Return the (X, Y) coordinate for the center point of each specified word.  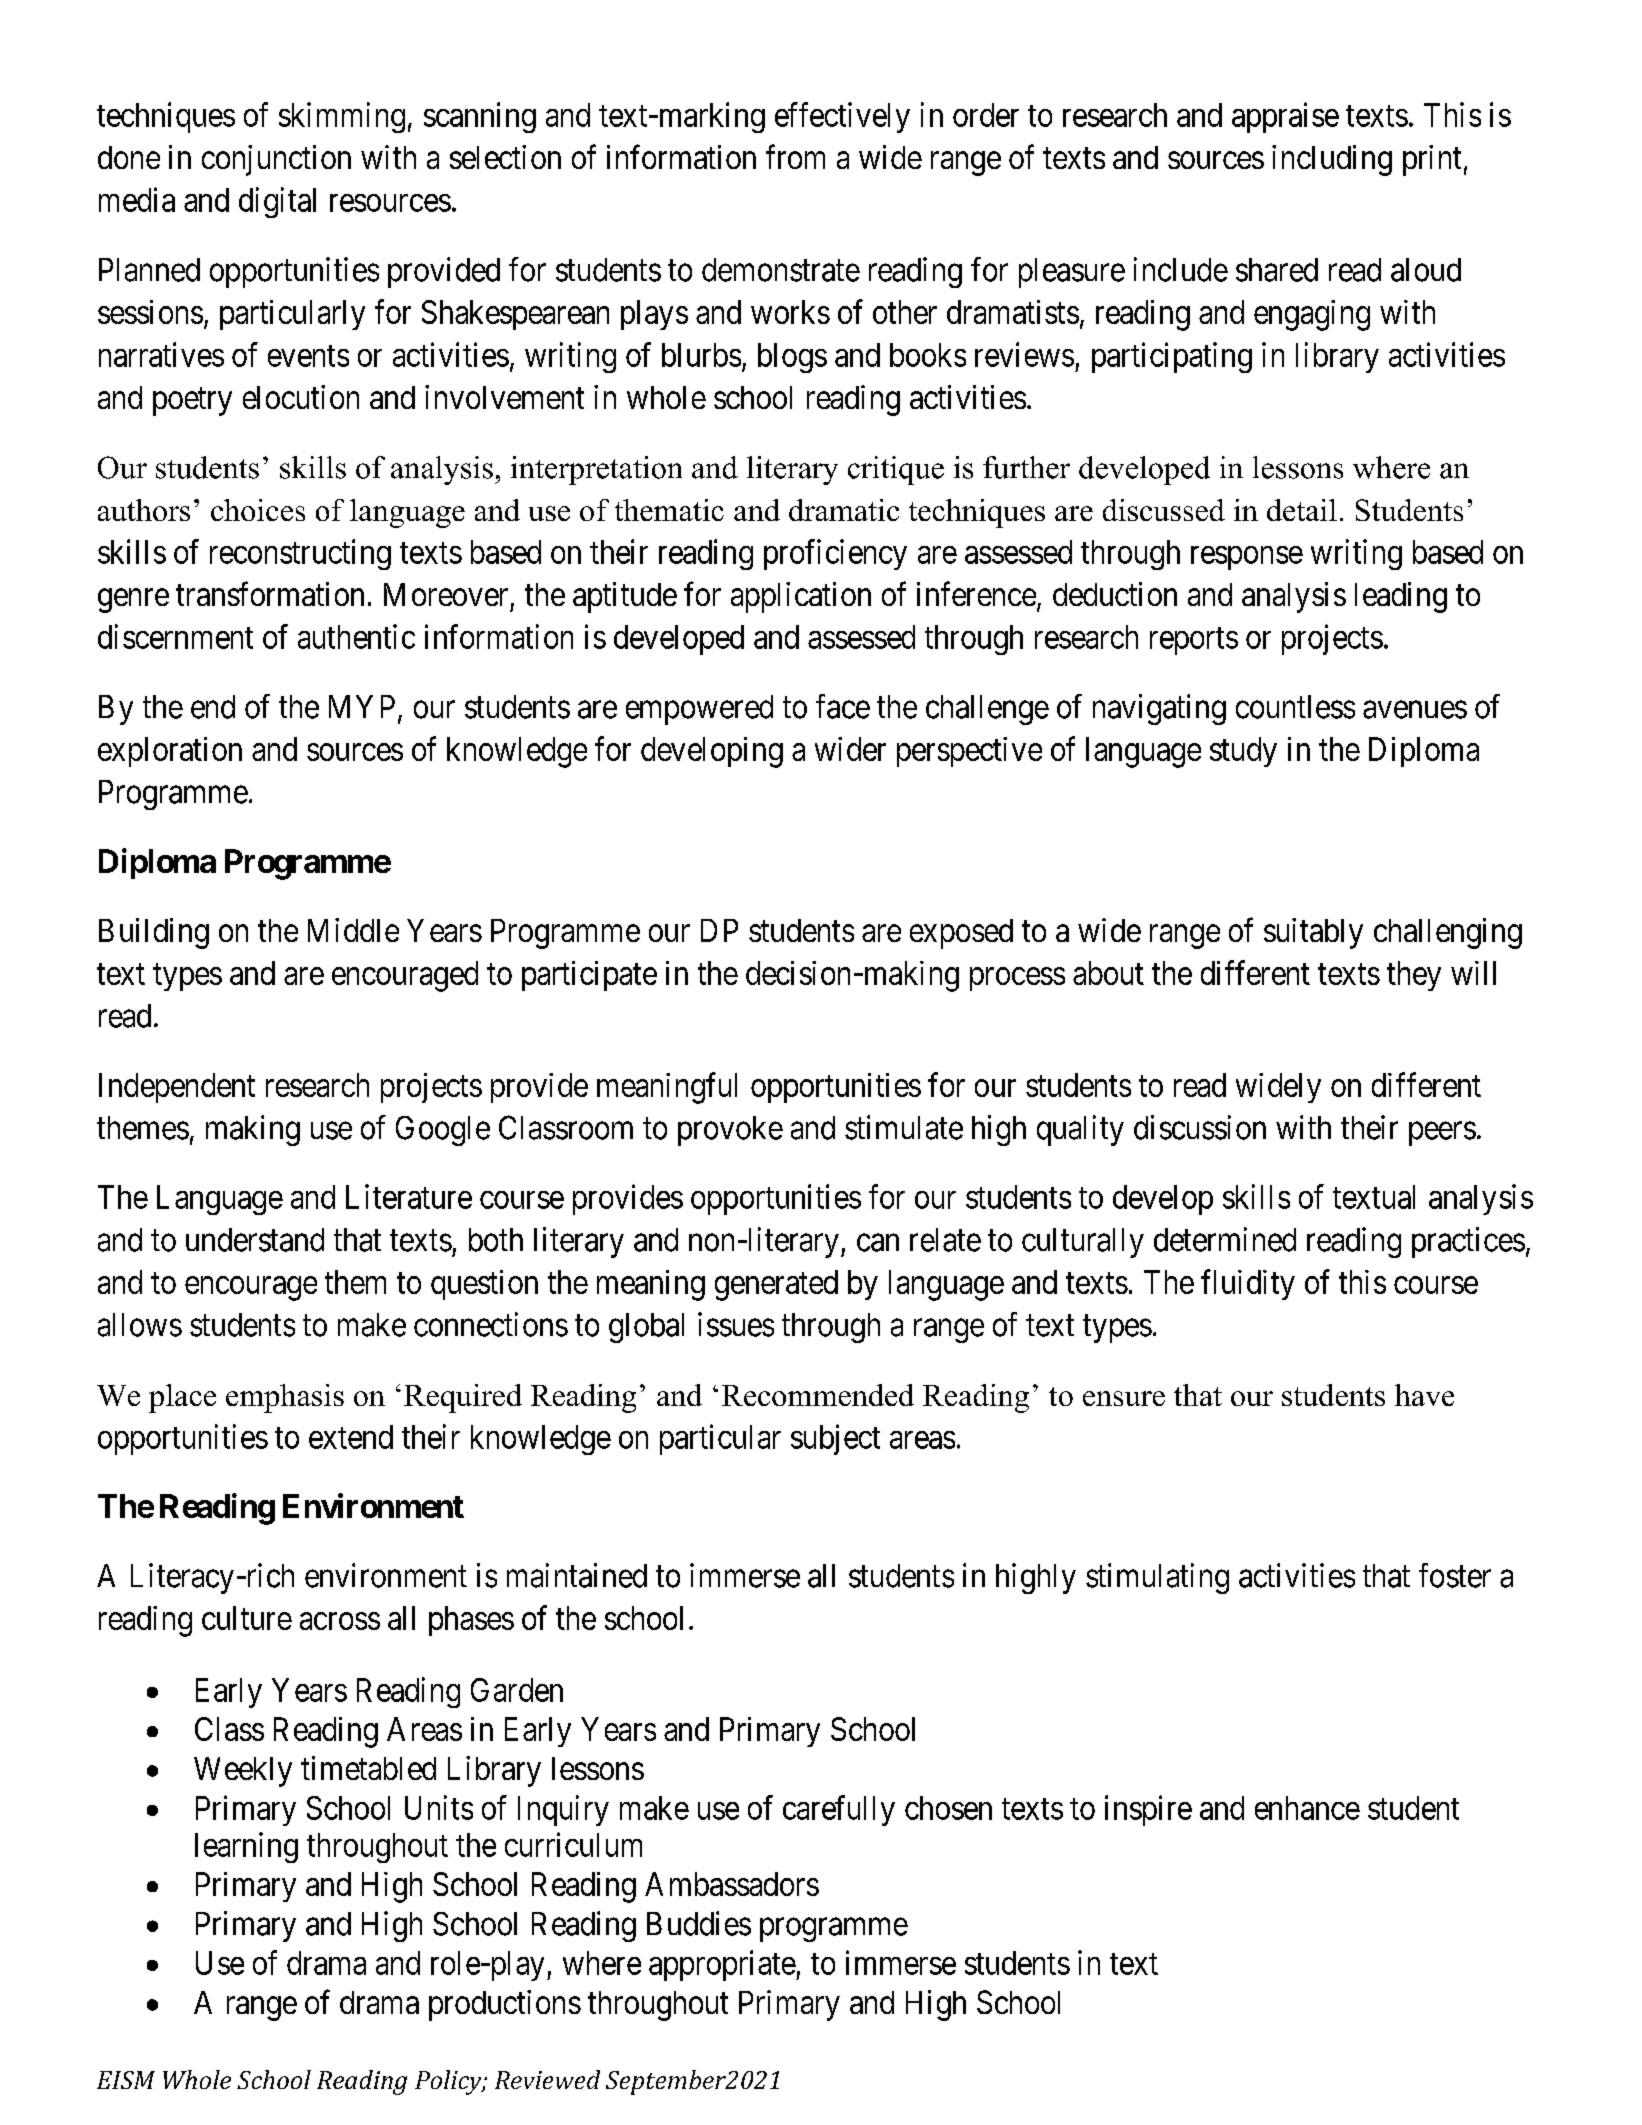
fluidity (1248, 1284)
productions (505, 2005)
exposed (961, 934)
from (795, 157)
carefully (839, 1810)
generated (776, 1285)
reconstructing (300, 554)
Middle (353, 930)
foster (1455, 1575)
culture (247, 1618)
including (1332, 160)
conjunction (276, 160)
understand (255, 1240)
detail (1302, 510)
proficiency (835, 554)
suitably (1313, 933)
